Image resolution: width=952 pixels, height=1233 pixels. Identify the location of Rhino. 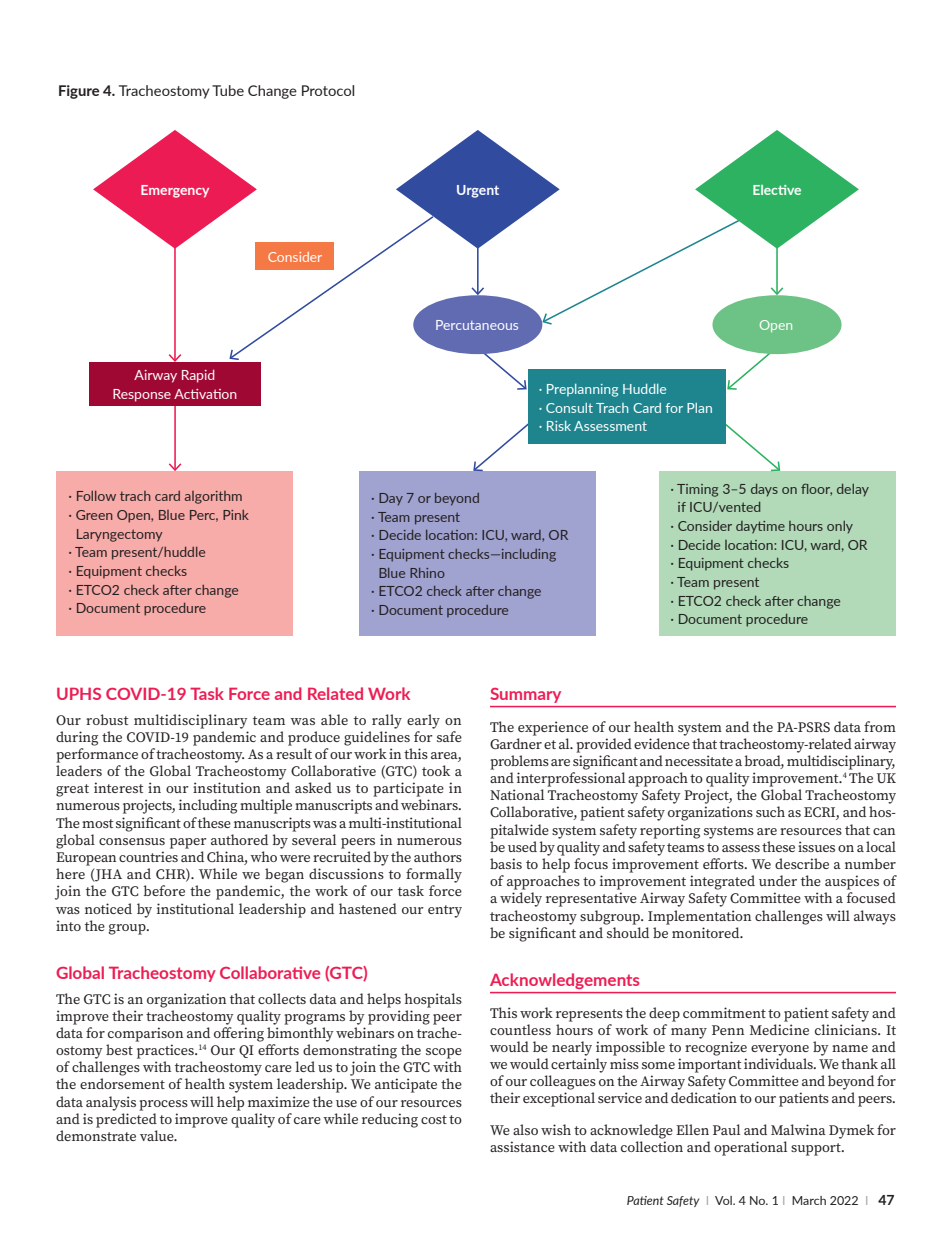
(427, 573).
